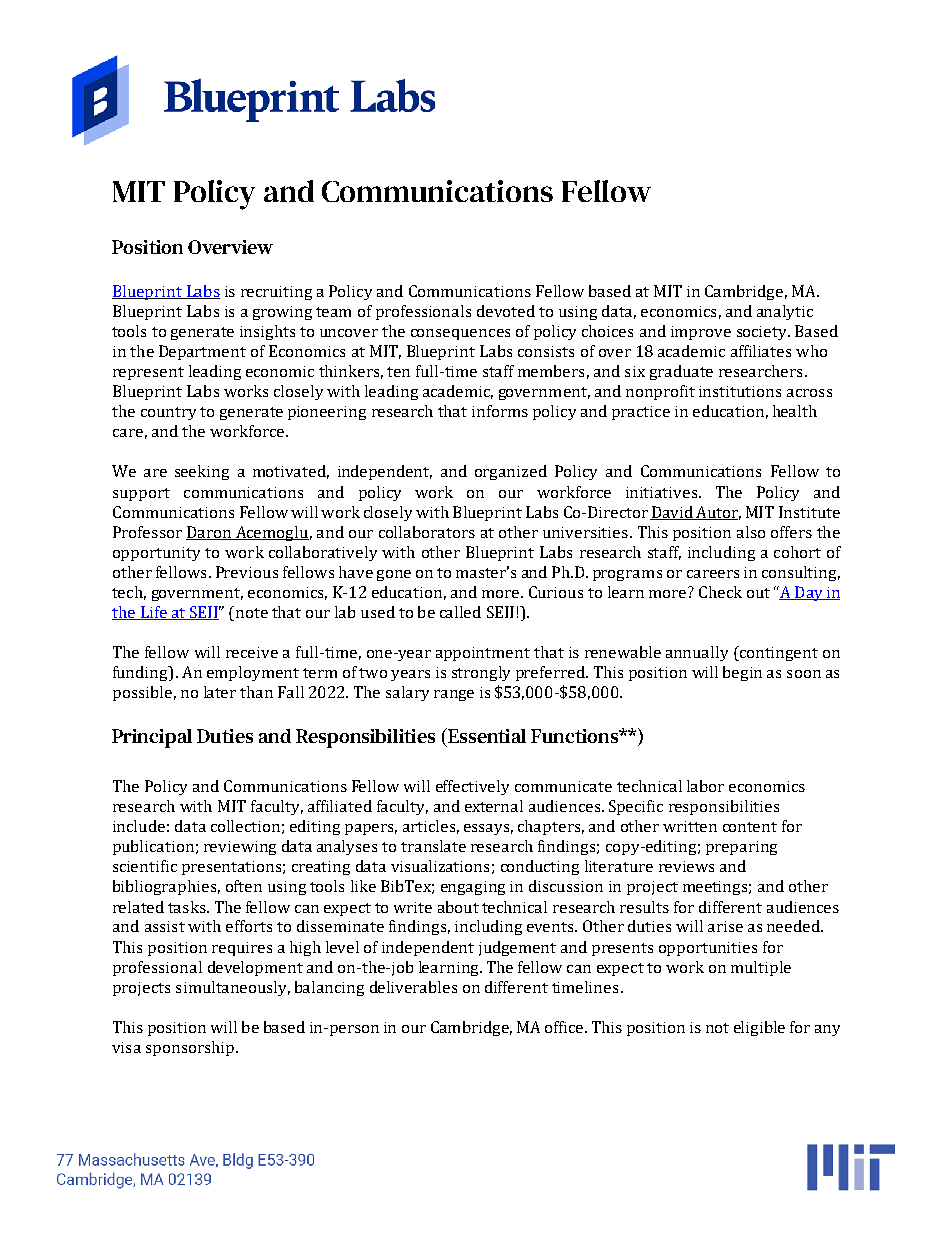  Describe the element at coordinates (506, 311) in the screenshot. I see `devoted` at that location.
